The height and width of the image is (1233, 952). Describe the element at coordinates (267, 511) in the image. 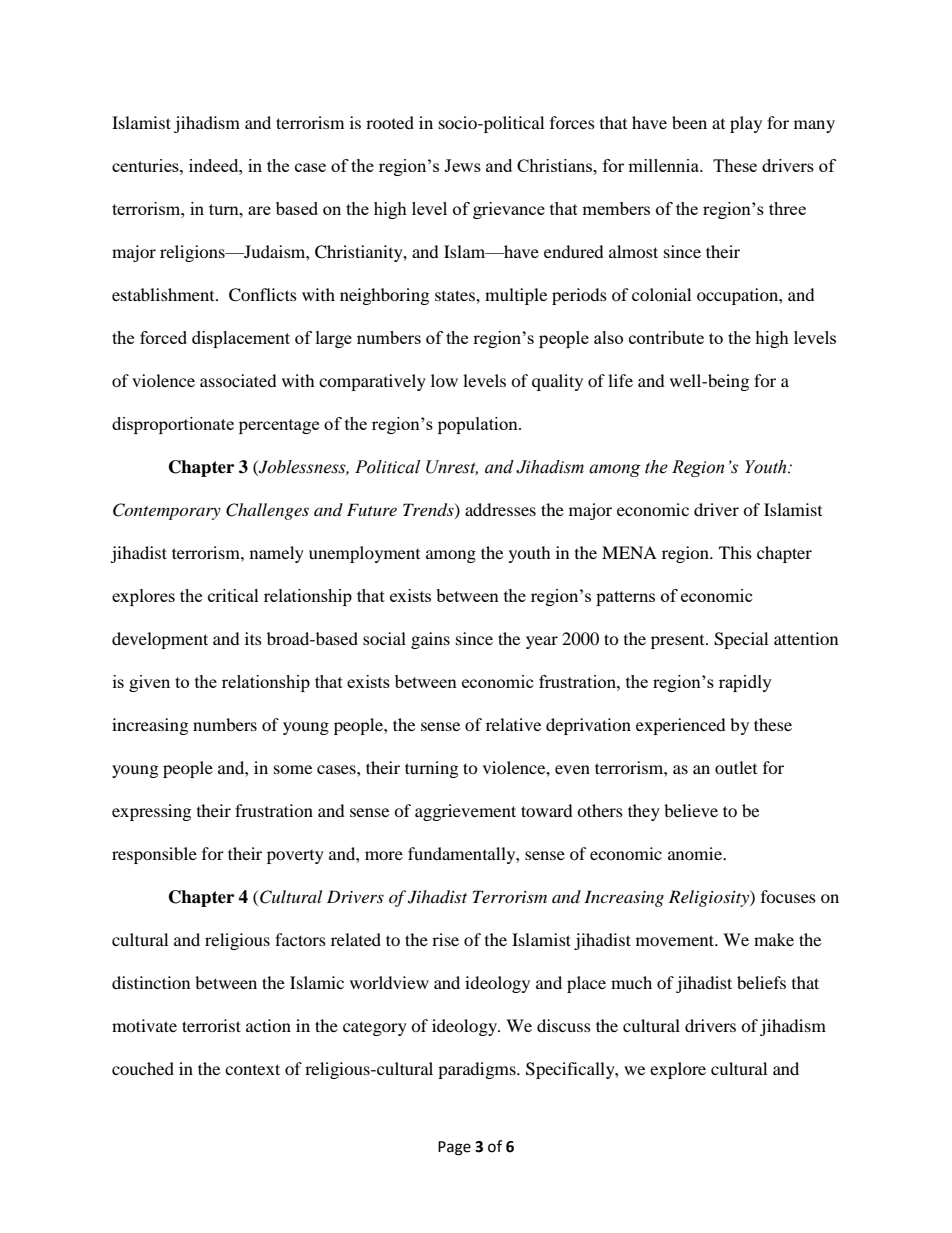

I see `Challenges` at that location.
